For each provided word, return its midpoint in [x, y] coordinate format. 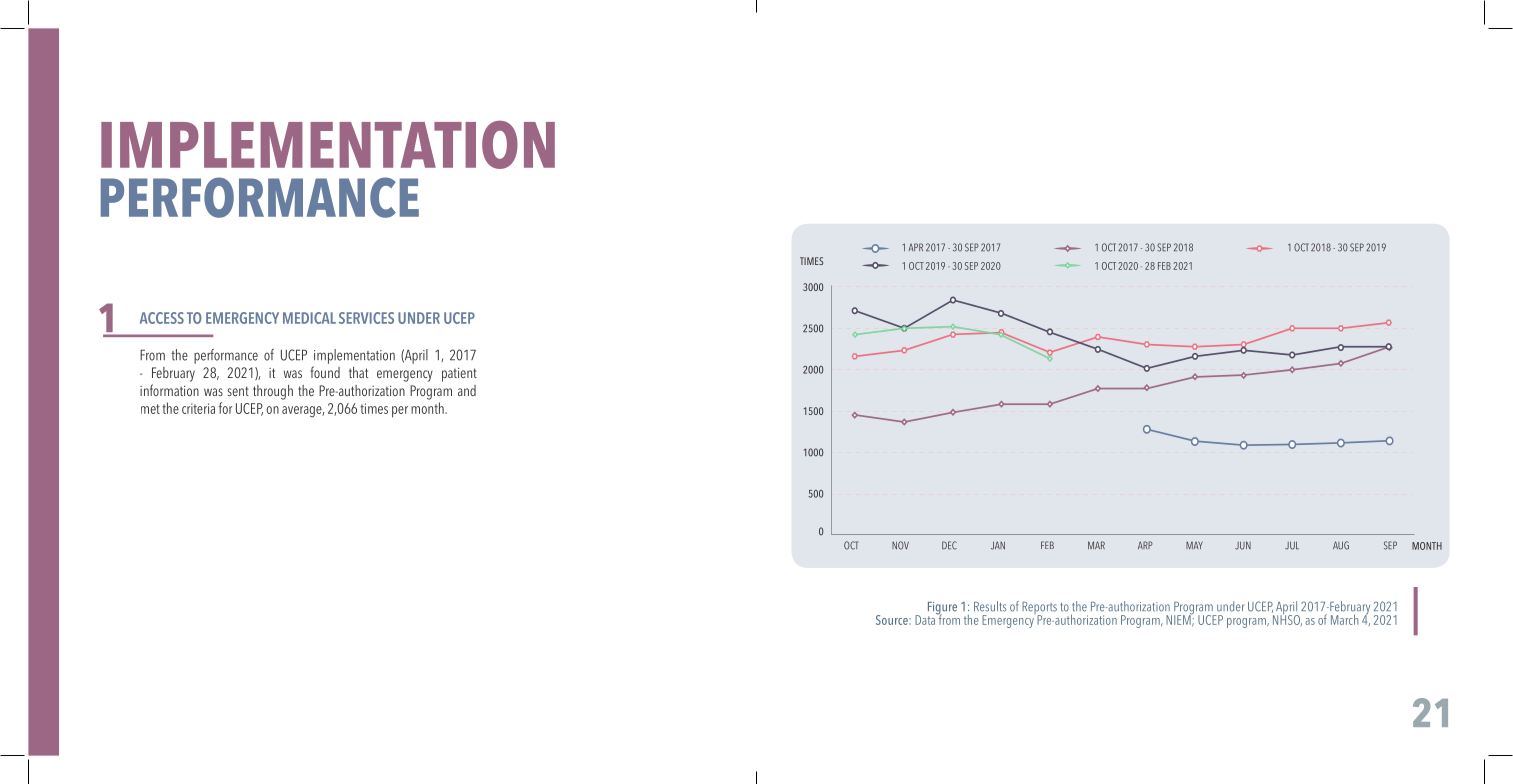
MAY [1194, 545]
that [358, 372]
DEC [949, 545]
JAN [998, 545]
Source [893, 620]
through [273, 392]
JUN [1243, 545]
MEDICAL [309, 318]
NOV [900, 545]
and [467, 390]
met [150, 409]
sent [238, 391]
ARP [1145, 545]
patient [459, 375]
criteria [198, 408]
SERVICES [366, 318]
